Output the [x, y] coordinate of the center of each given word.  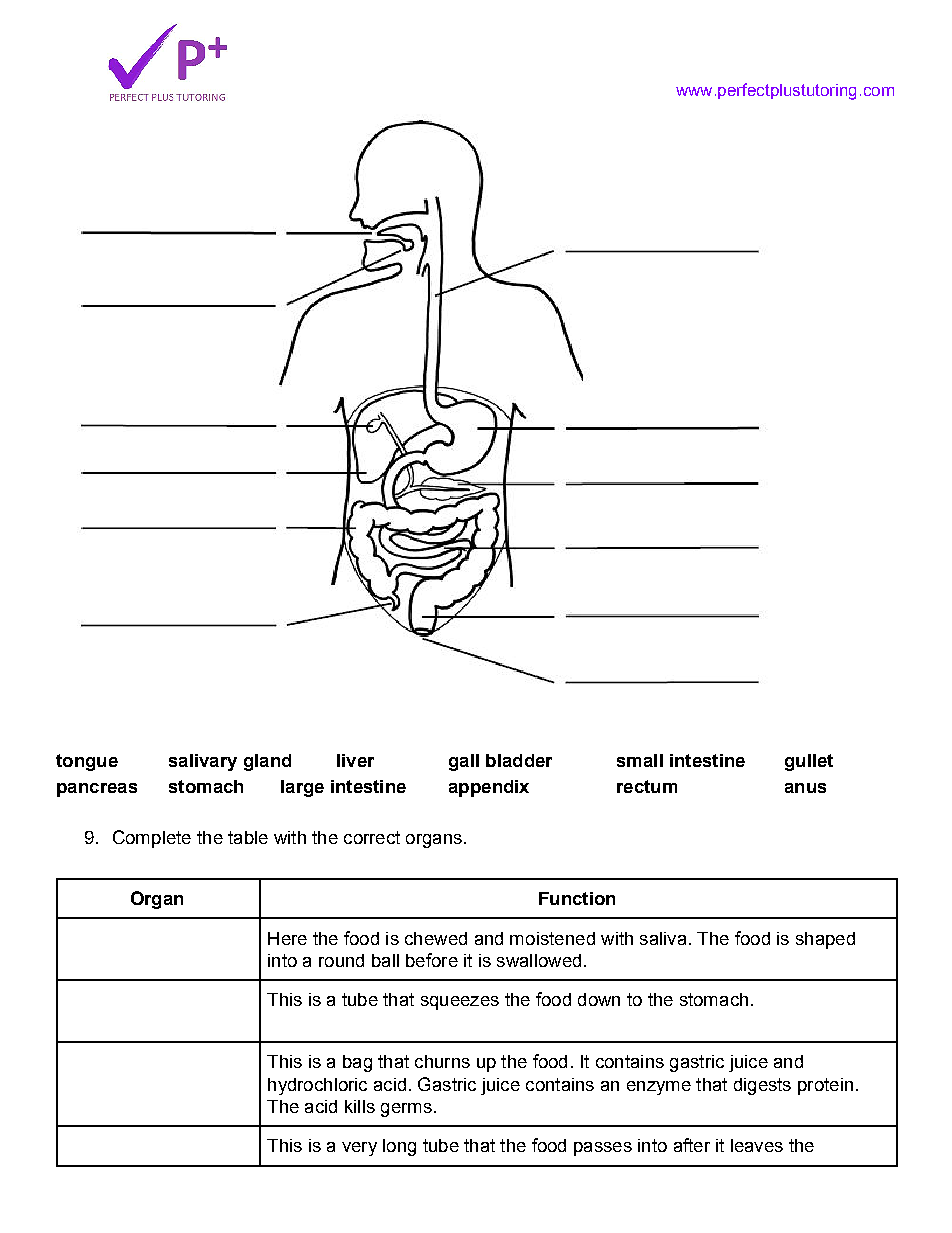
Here [287, 938]
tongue [87, 762]
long [399, 1147]
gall [464, 762]
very [359, 1149]
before [432, 960]
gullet [809, 762]
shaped [825, 940]
